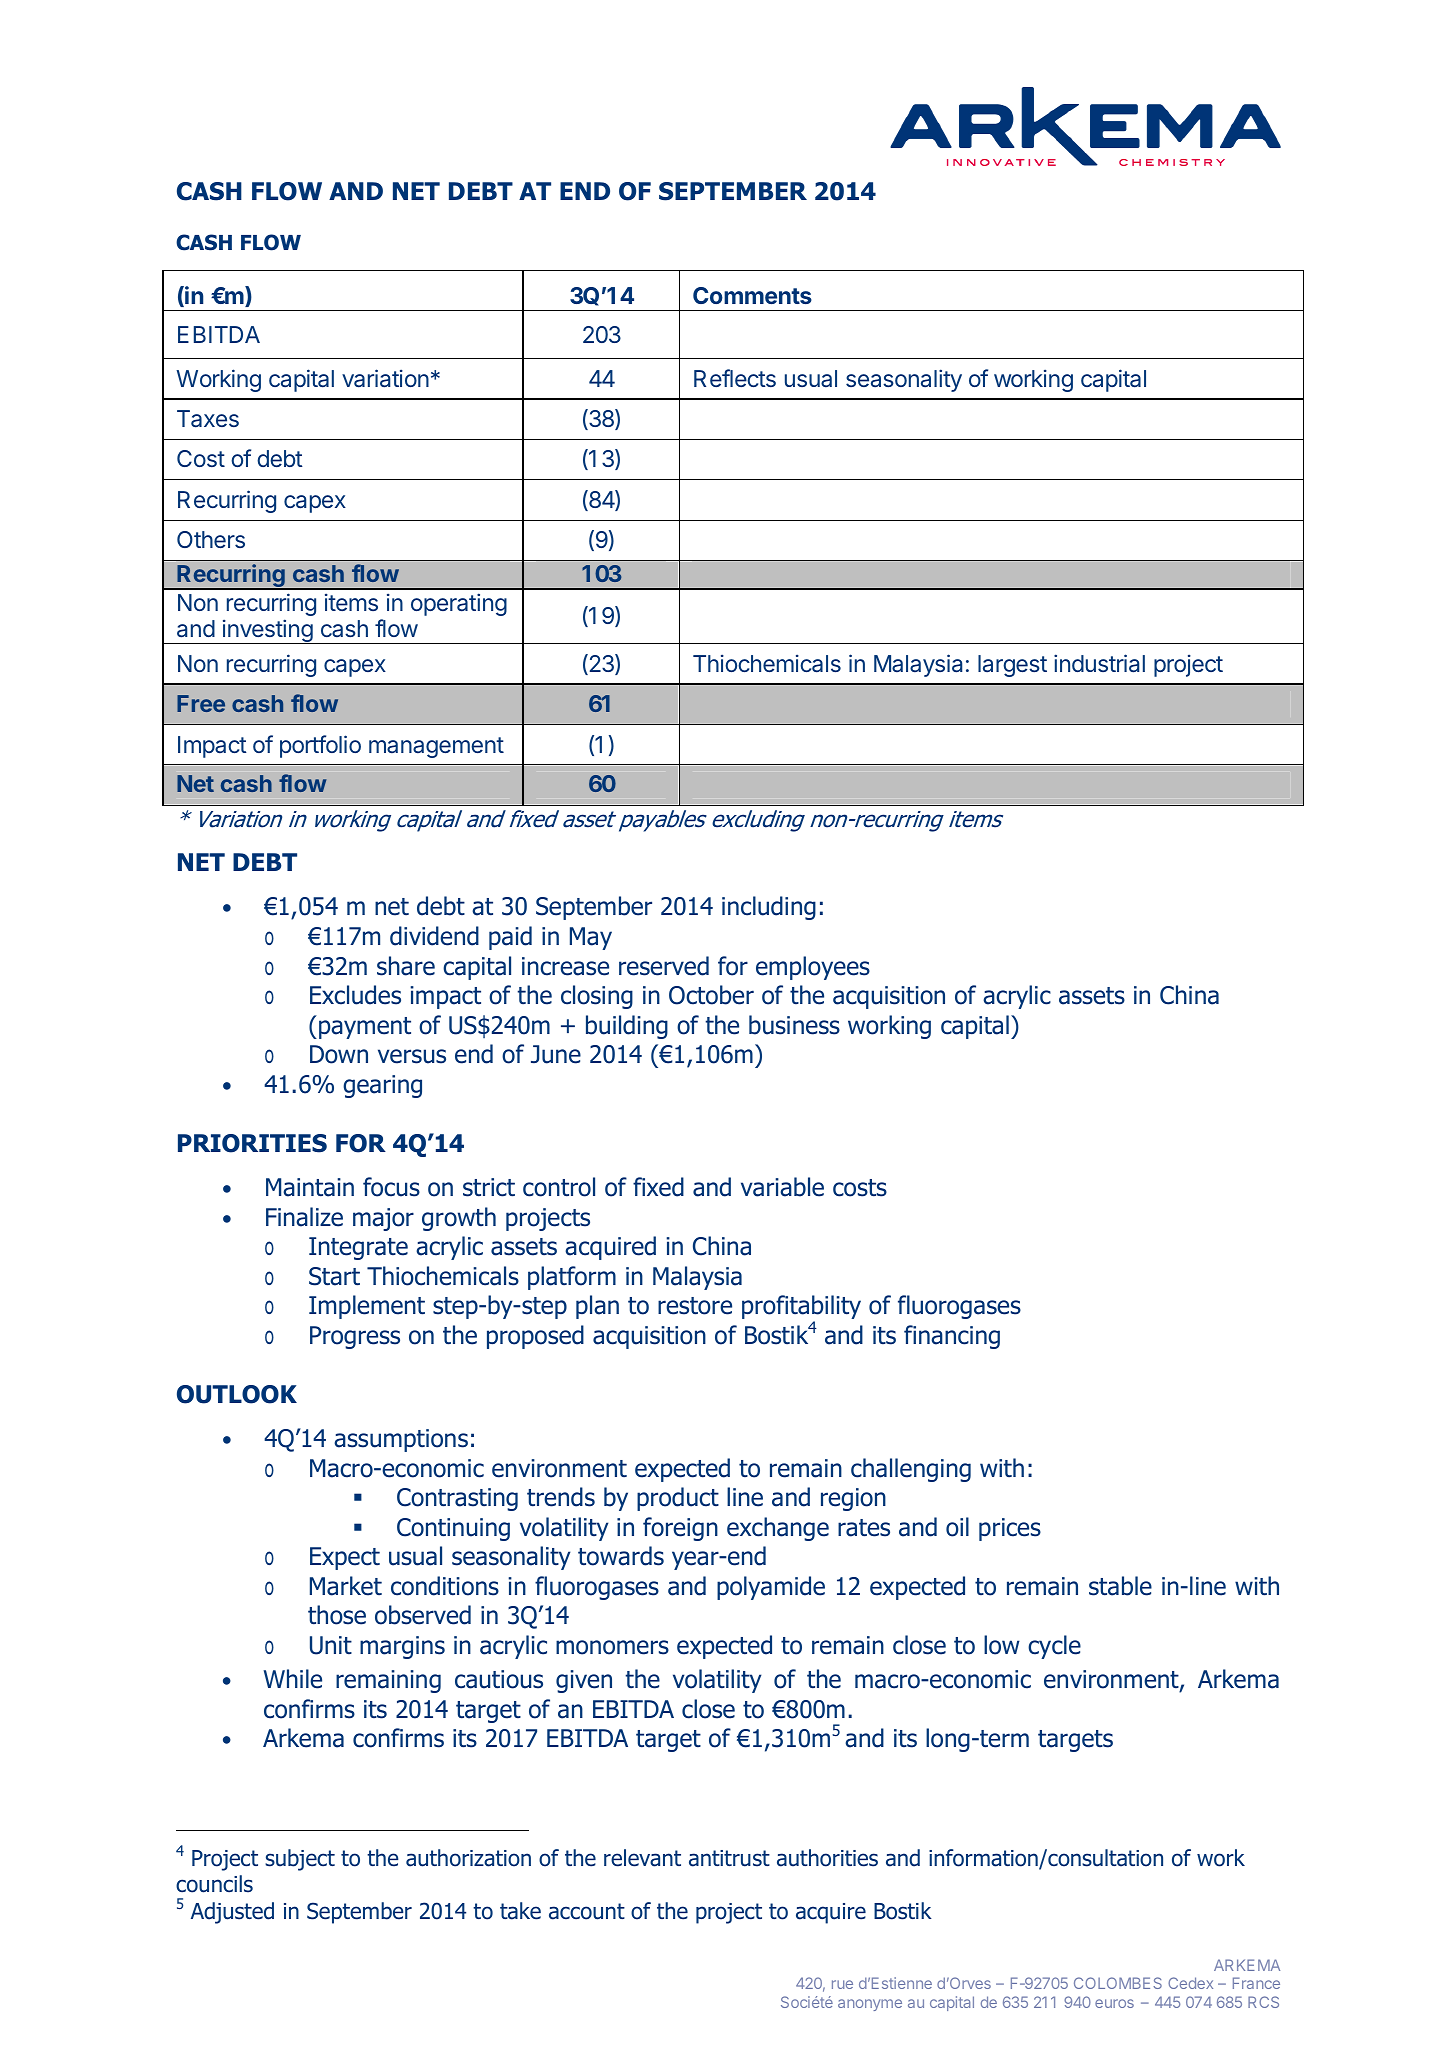 The width and height of the screenshot is (1456, 2060). What do you see at coordinates (310, 1187) in the screenshot?
I see `Maintain` at bounding box center [310, 1187].
